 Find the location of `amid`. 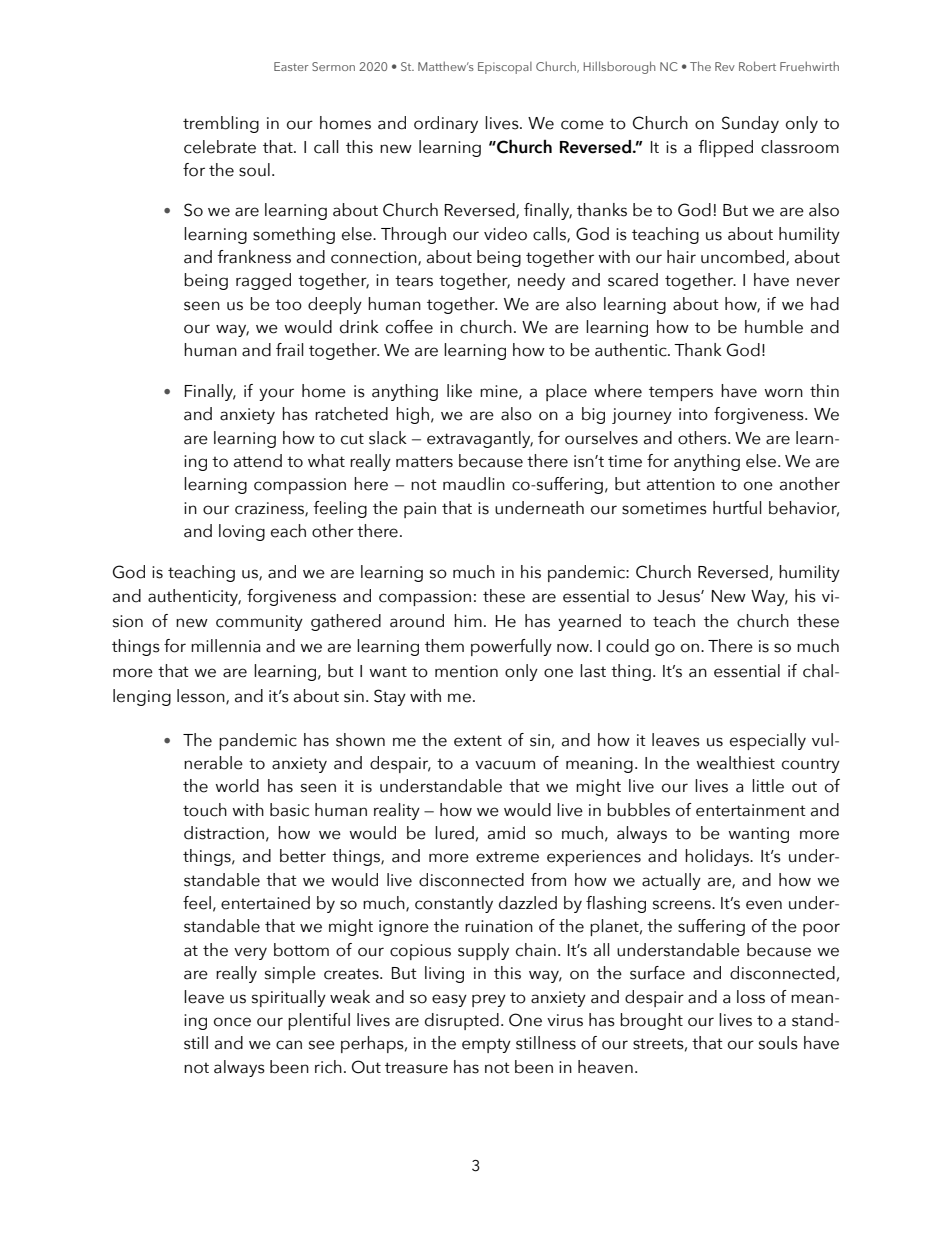

amid is located at coordinates (506, 833).
